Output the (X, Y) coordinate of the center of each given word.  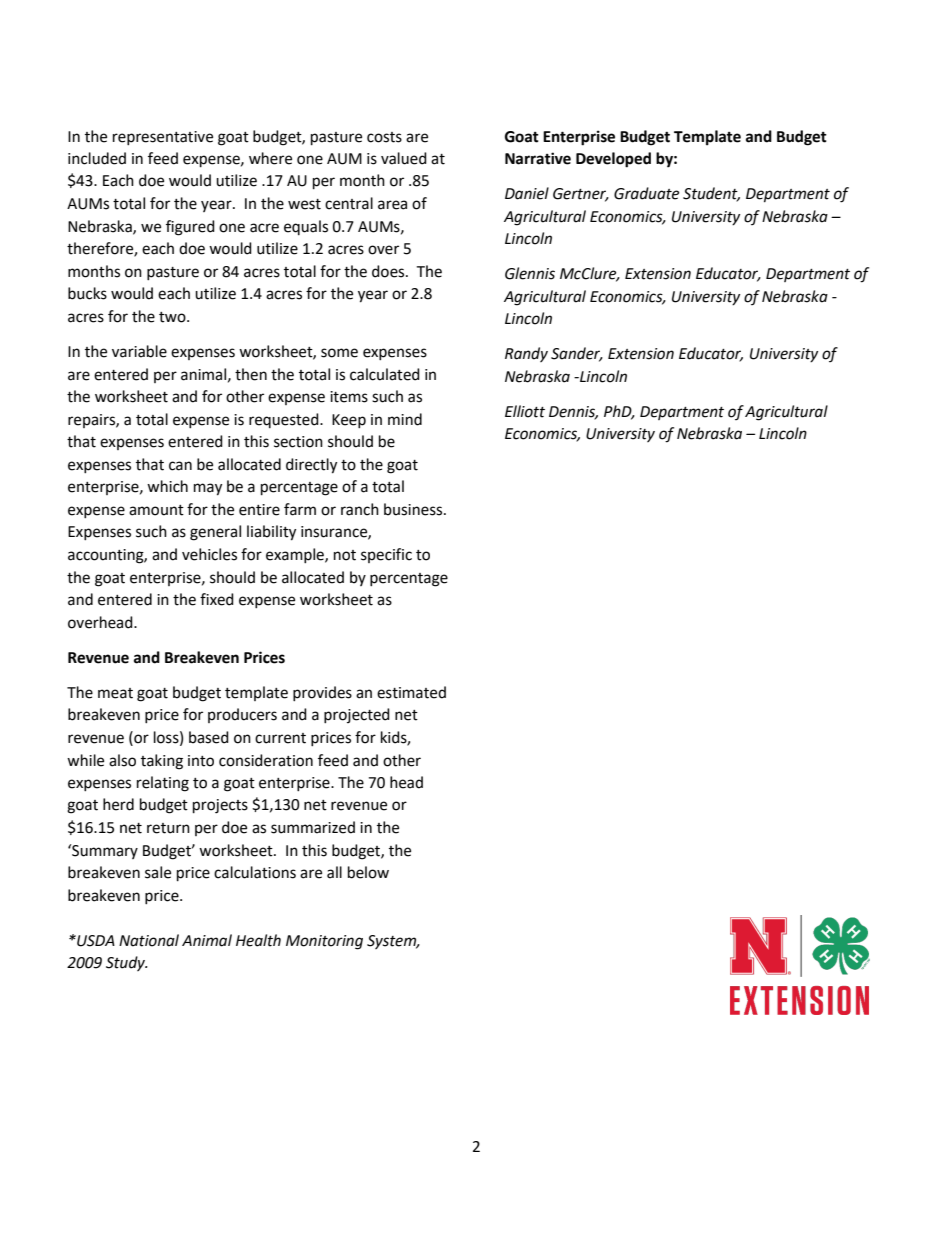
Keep (349, 421)
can (180, 466)
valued (404, 158)
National (149, 940)
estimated (411, 692)
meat (115, 693)
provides (322, 693)
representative (163, 138)
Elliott (525, 411)
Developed (613, 160)
